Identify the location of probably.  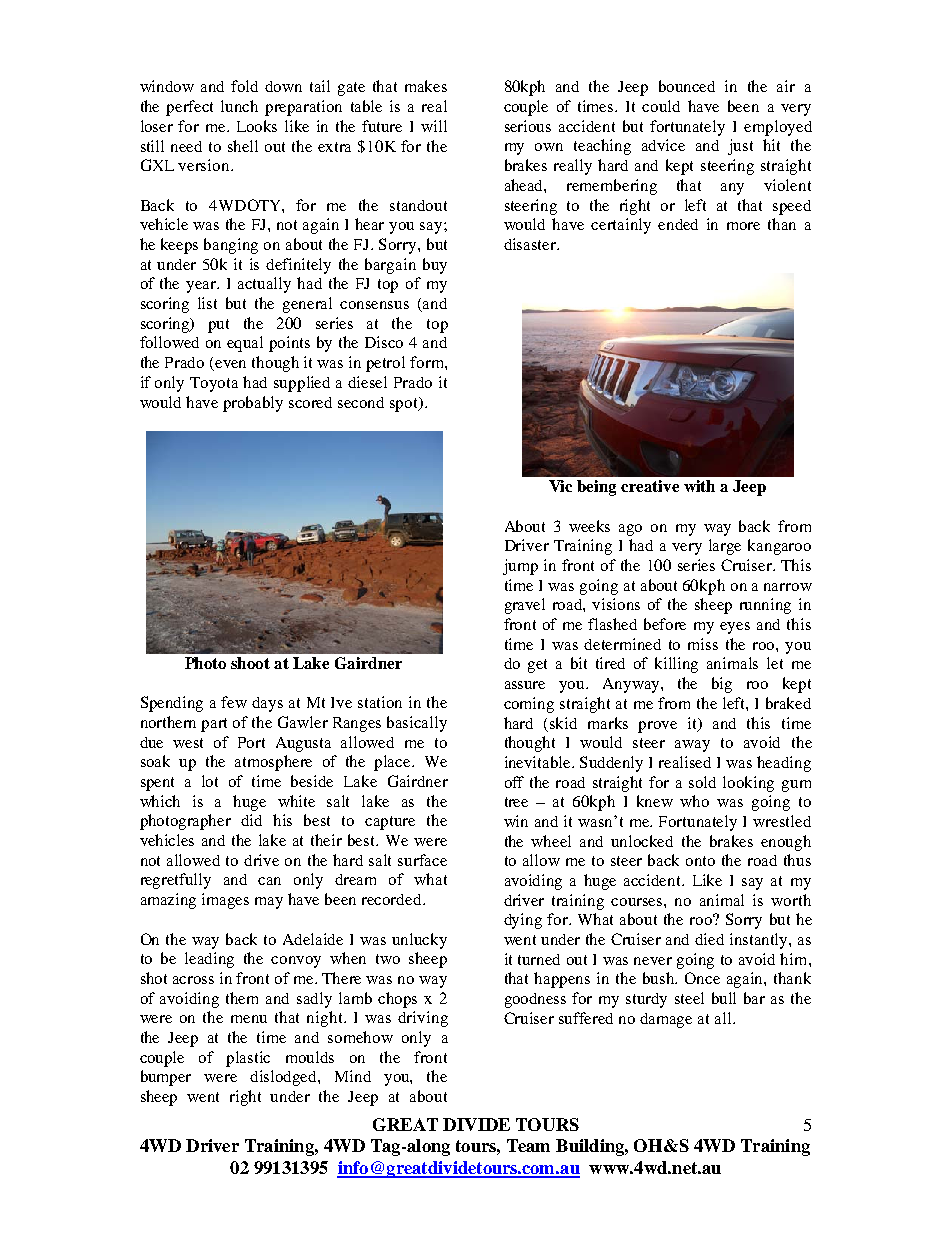
(253, 404).
